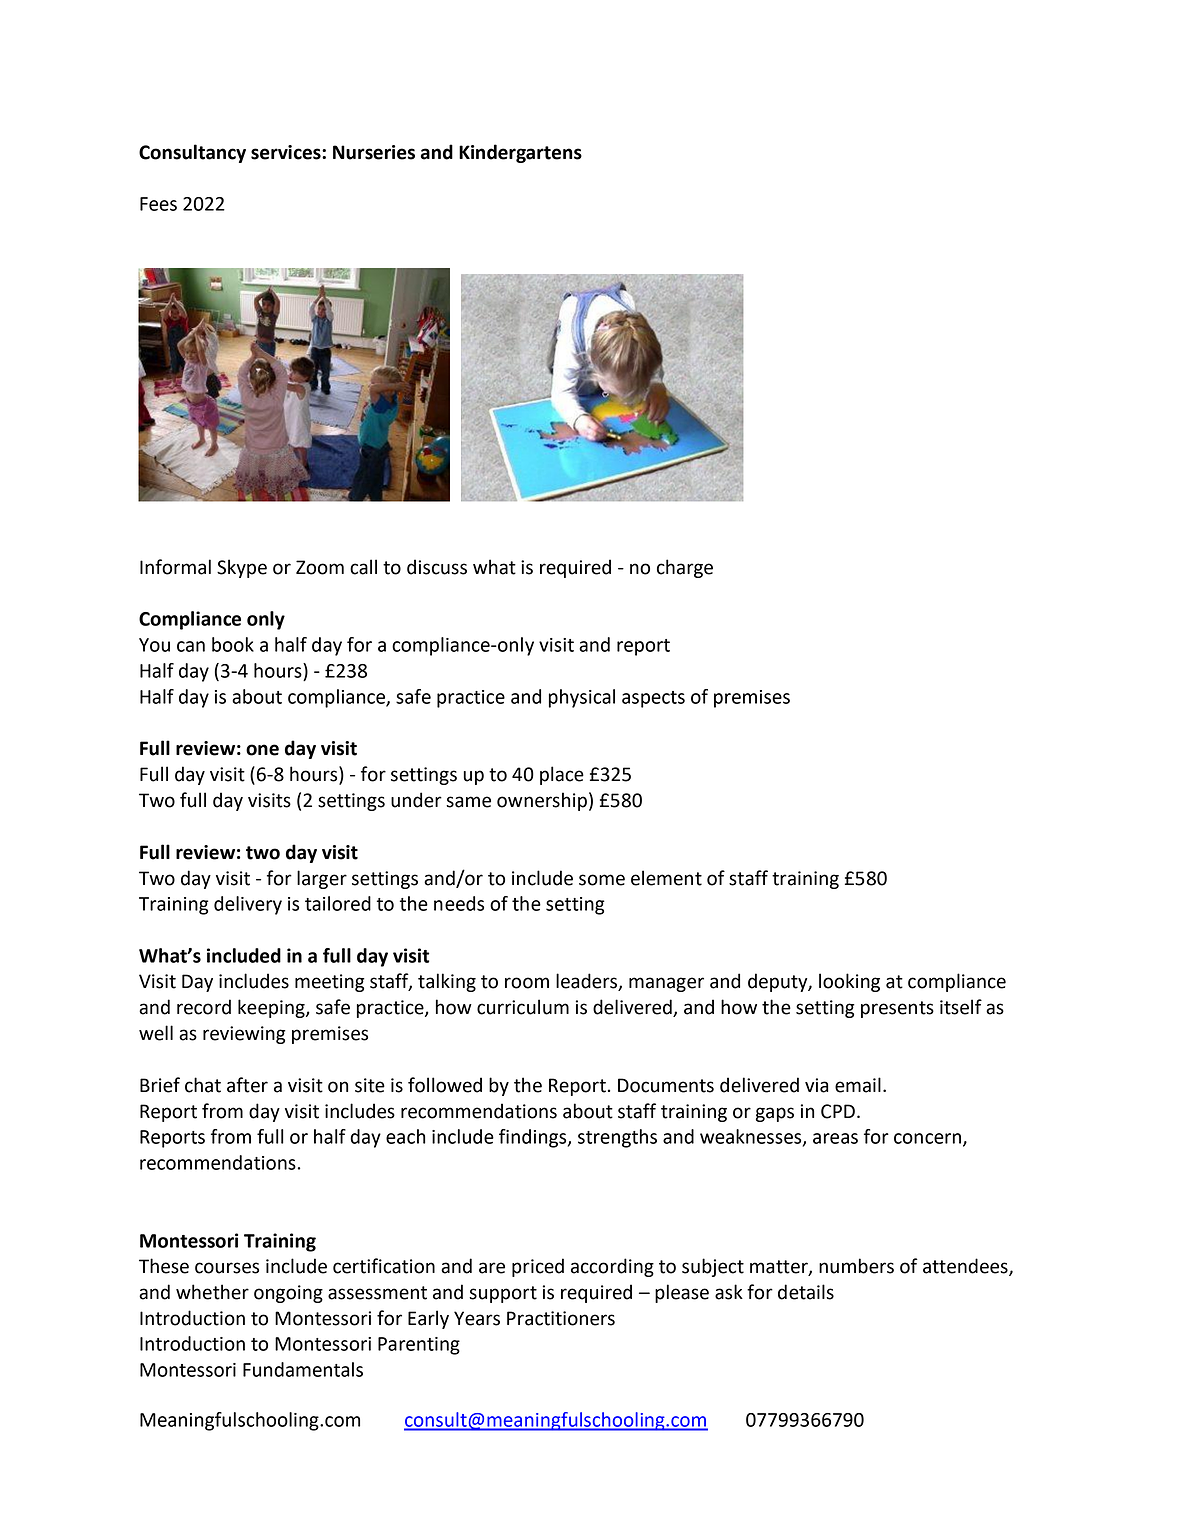 This screenshot has width=1180, height=1527. What do you see at coordinates (653, 699) in the screenshot?
I see `aspects` at bounding box center [653, 699].
